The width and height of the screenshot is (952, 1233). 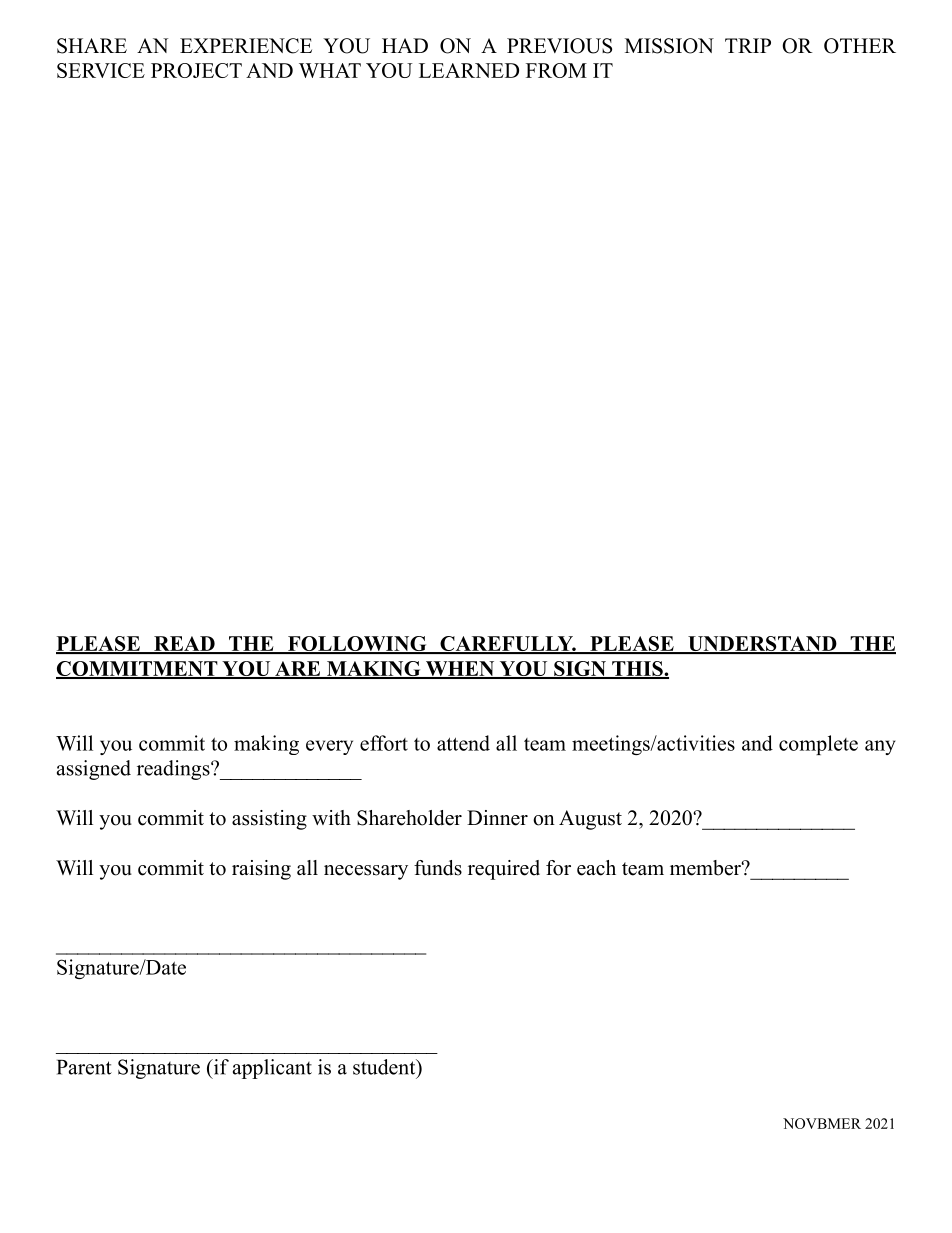 I want to click on FOLLOWING, so click(x=357, y=645).
